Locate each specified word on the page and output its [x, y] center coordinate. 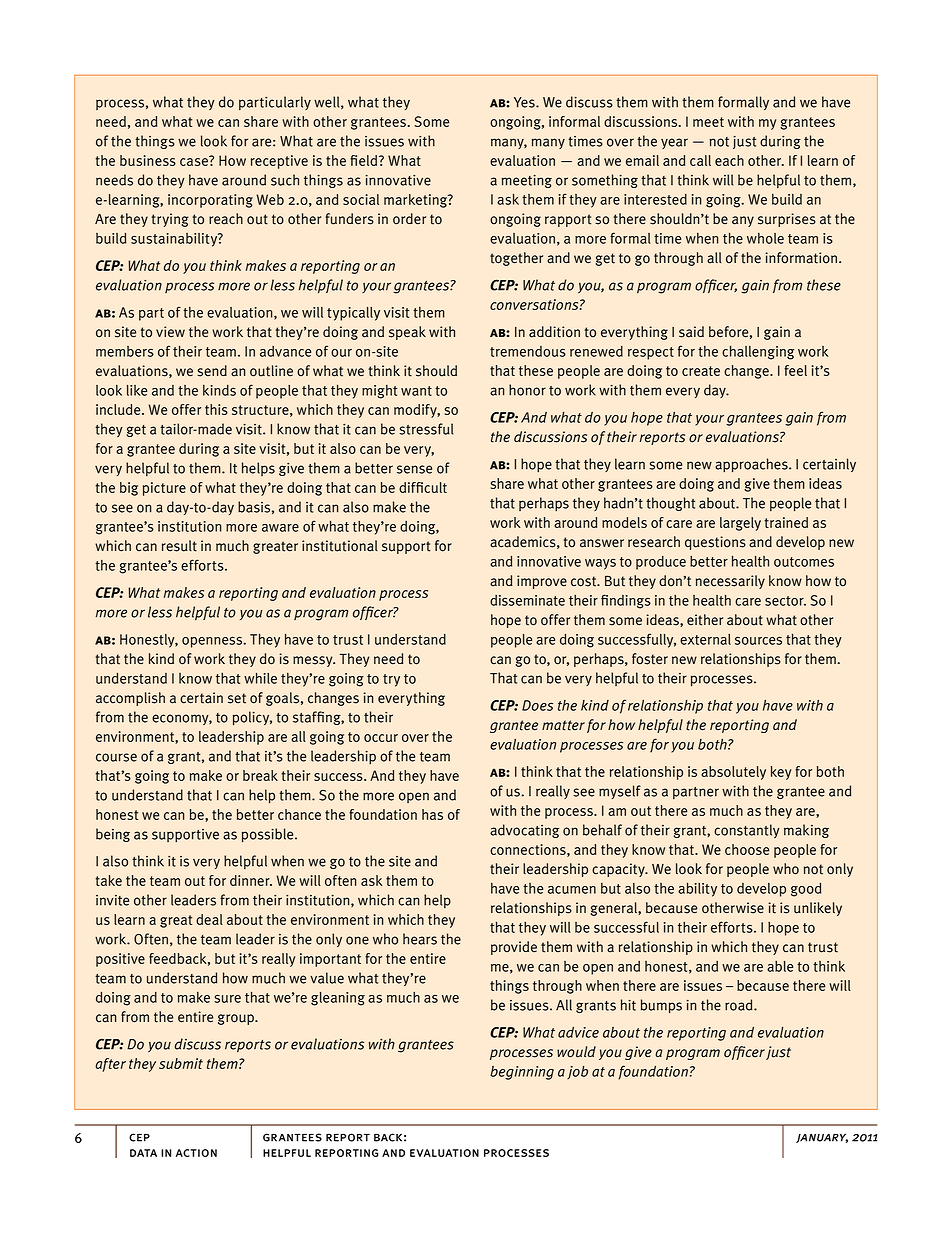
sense [414, 469]
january [822, 1138]
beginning [522, 1073]
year [674, 143]
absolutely [733, 773]
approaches [752, 465]
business [148, 160]
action [196, 1153]
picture [164, 489]
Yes [525, 102]
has [432, 814]
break [260, 775]
